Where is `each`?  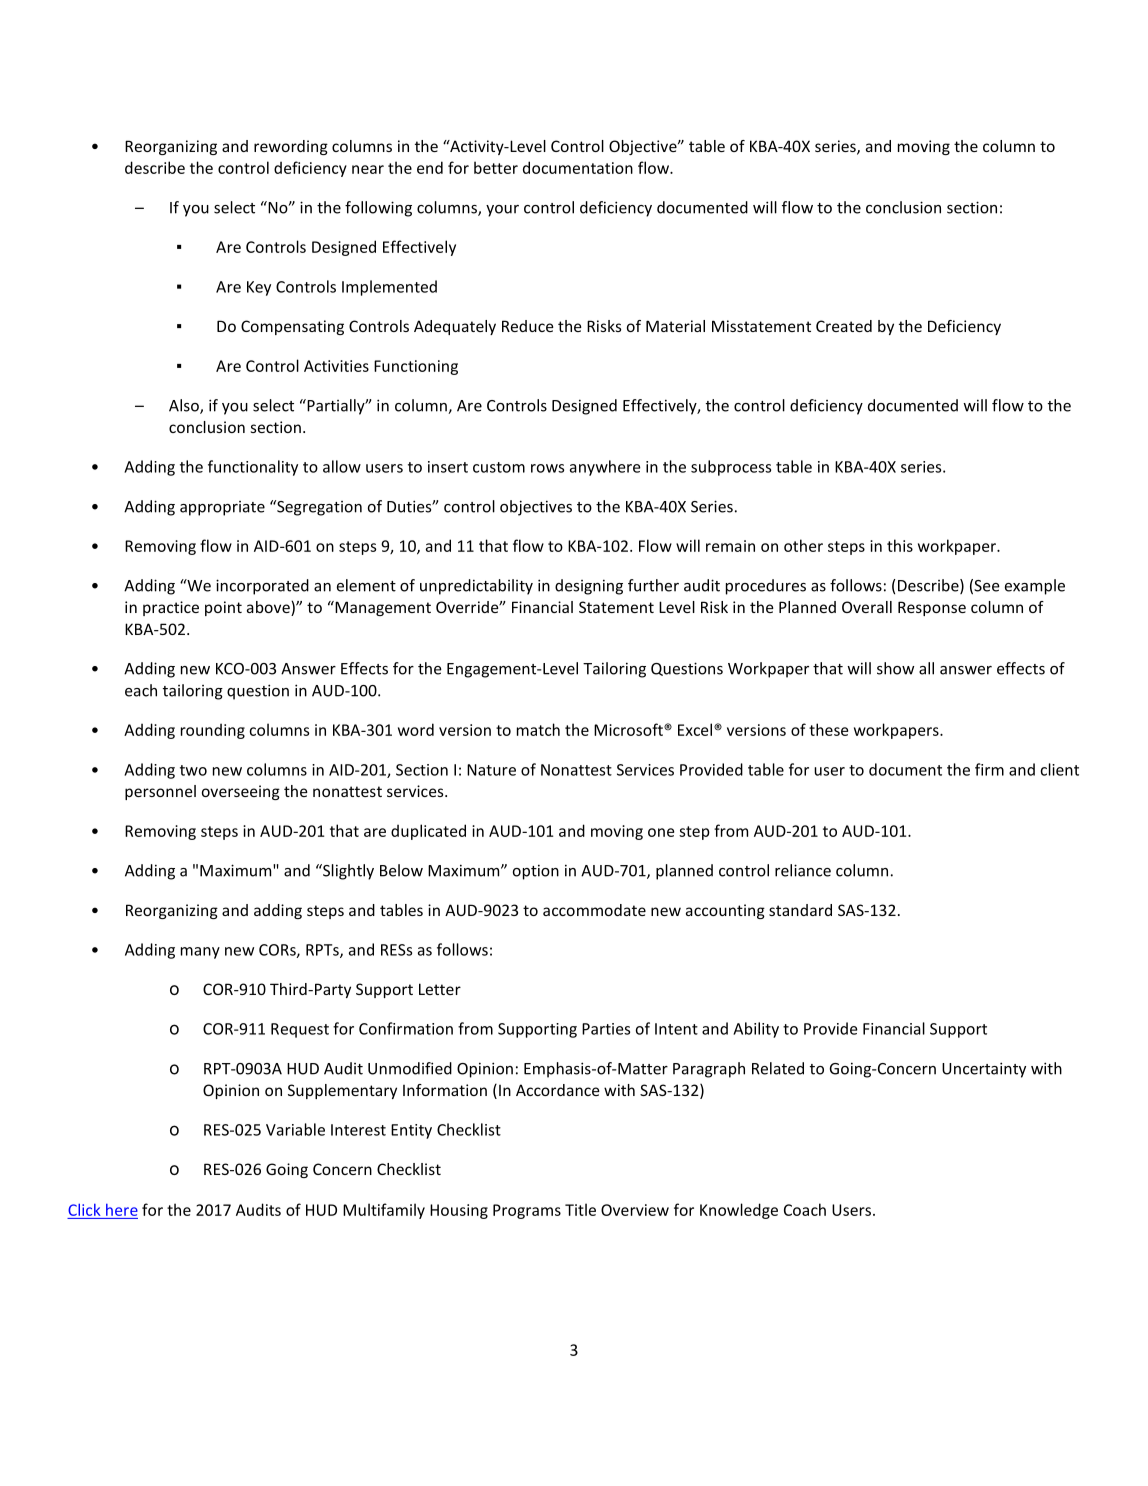 each is located at coordinates (141, 690).
